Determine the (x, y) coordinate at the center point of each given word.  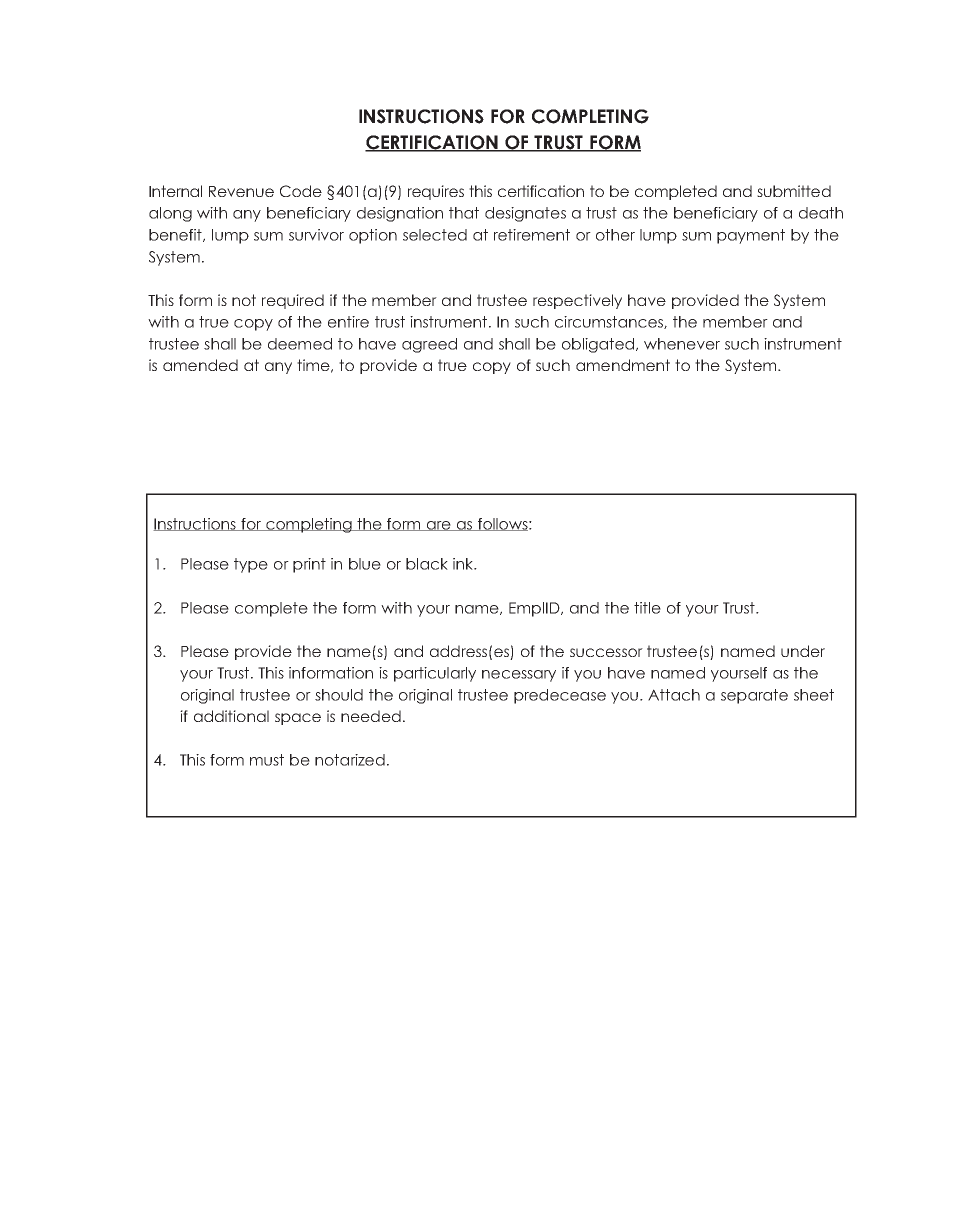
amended (200, 365)
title (647, 608)
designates (525, 214)
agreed (429, 345)
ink (464, 564)
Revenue (241, 191)
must (267, 760)
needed (371, 716)
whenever (682, 344)
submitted (794, 191)
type (251, 565)
